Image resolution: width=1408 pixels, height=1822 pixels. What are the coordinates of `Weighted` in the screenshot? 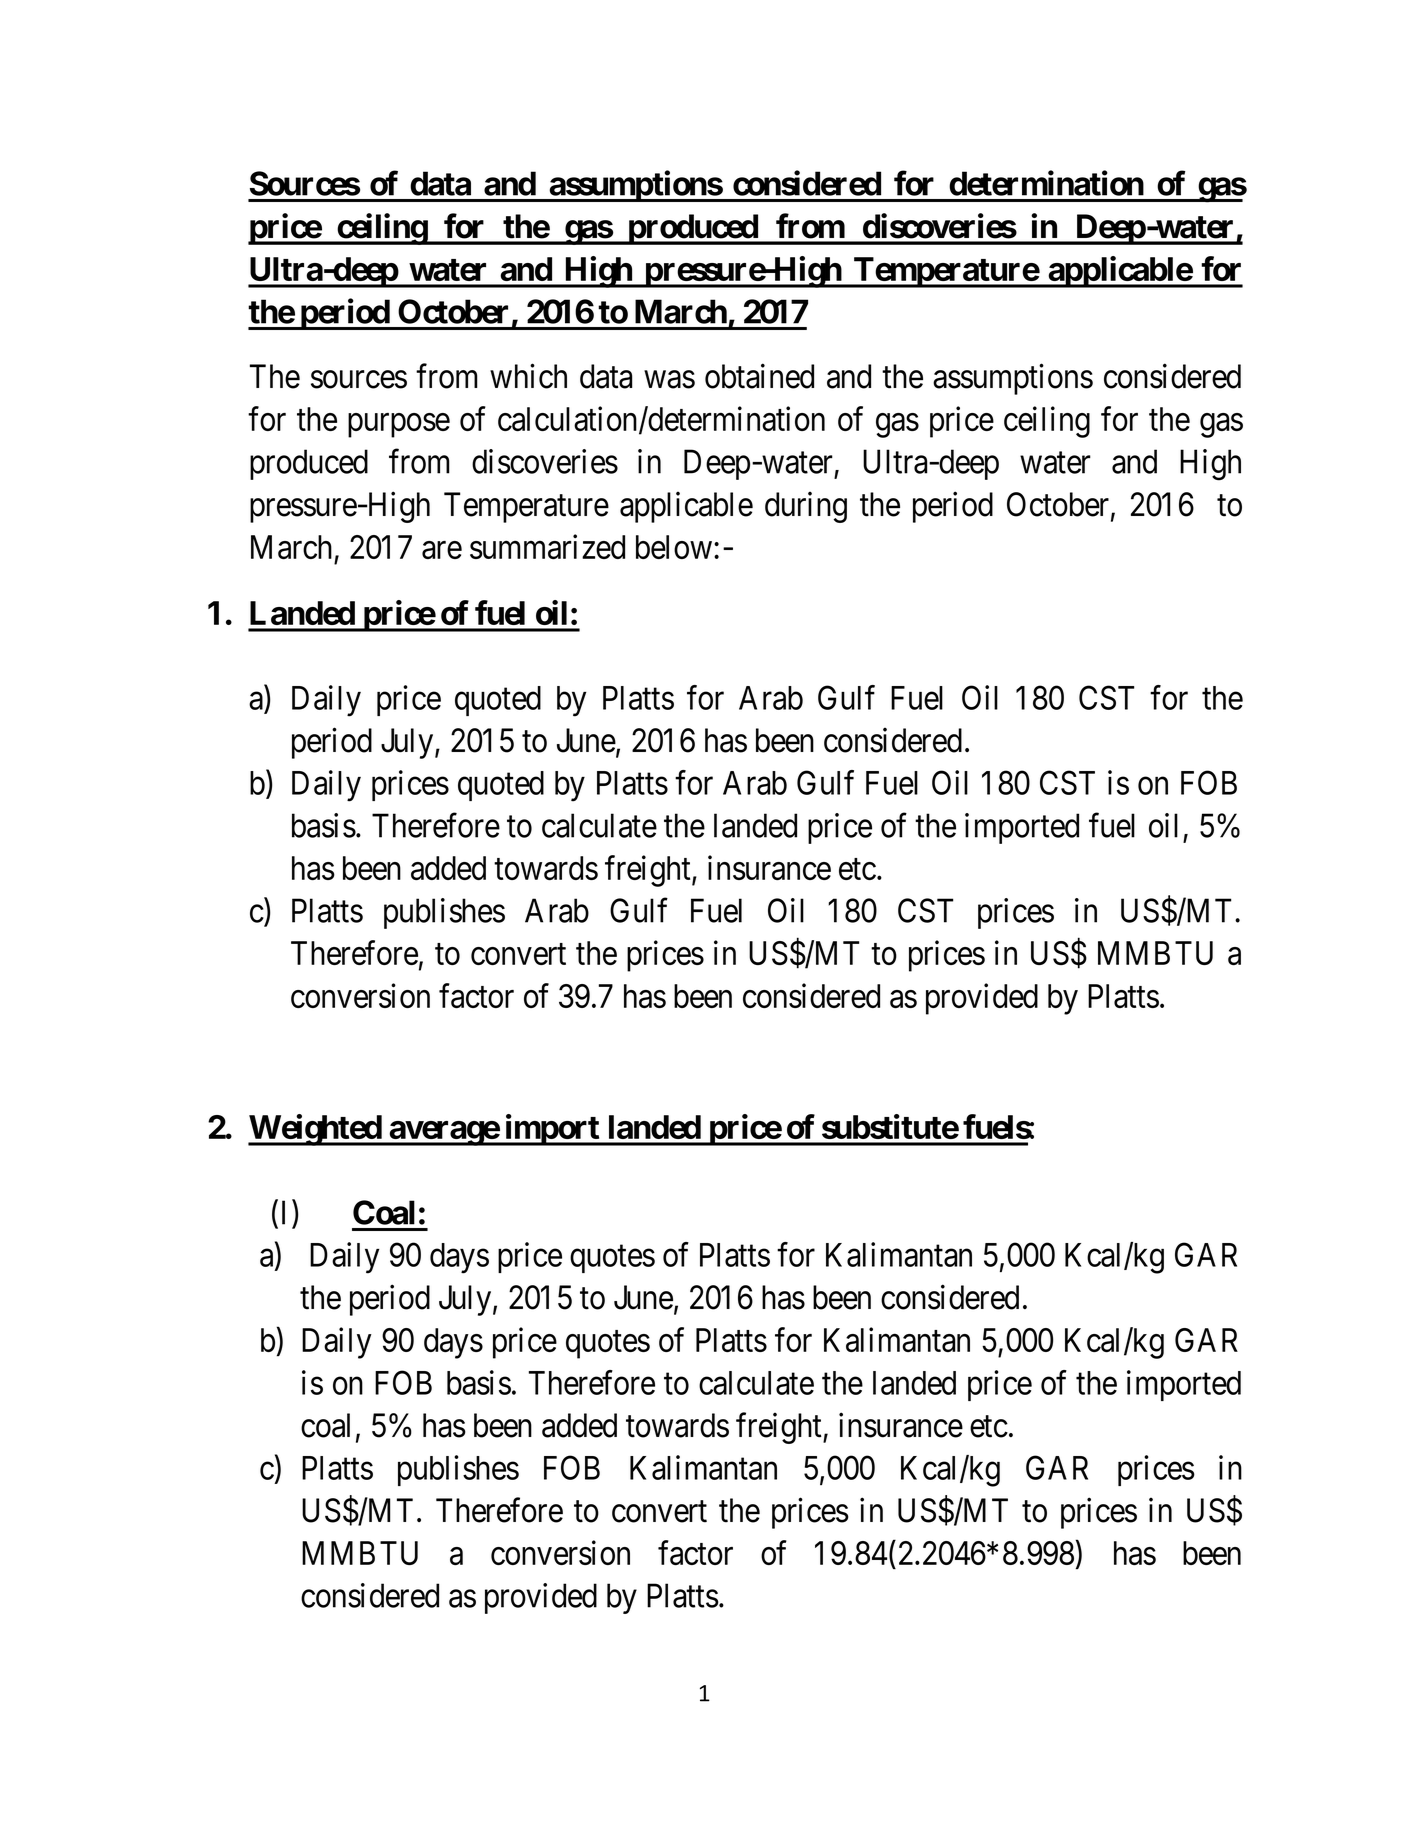 It's located at (315, 1130).
